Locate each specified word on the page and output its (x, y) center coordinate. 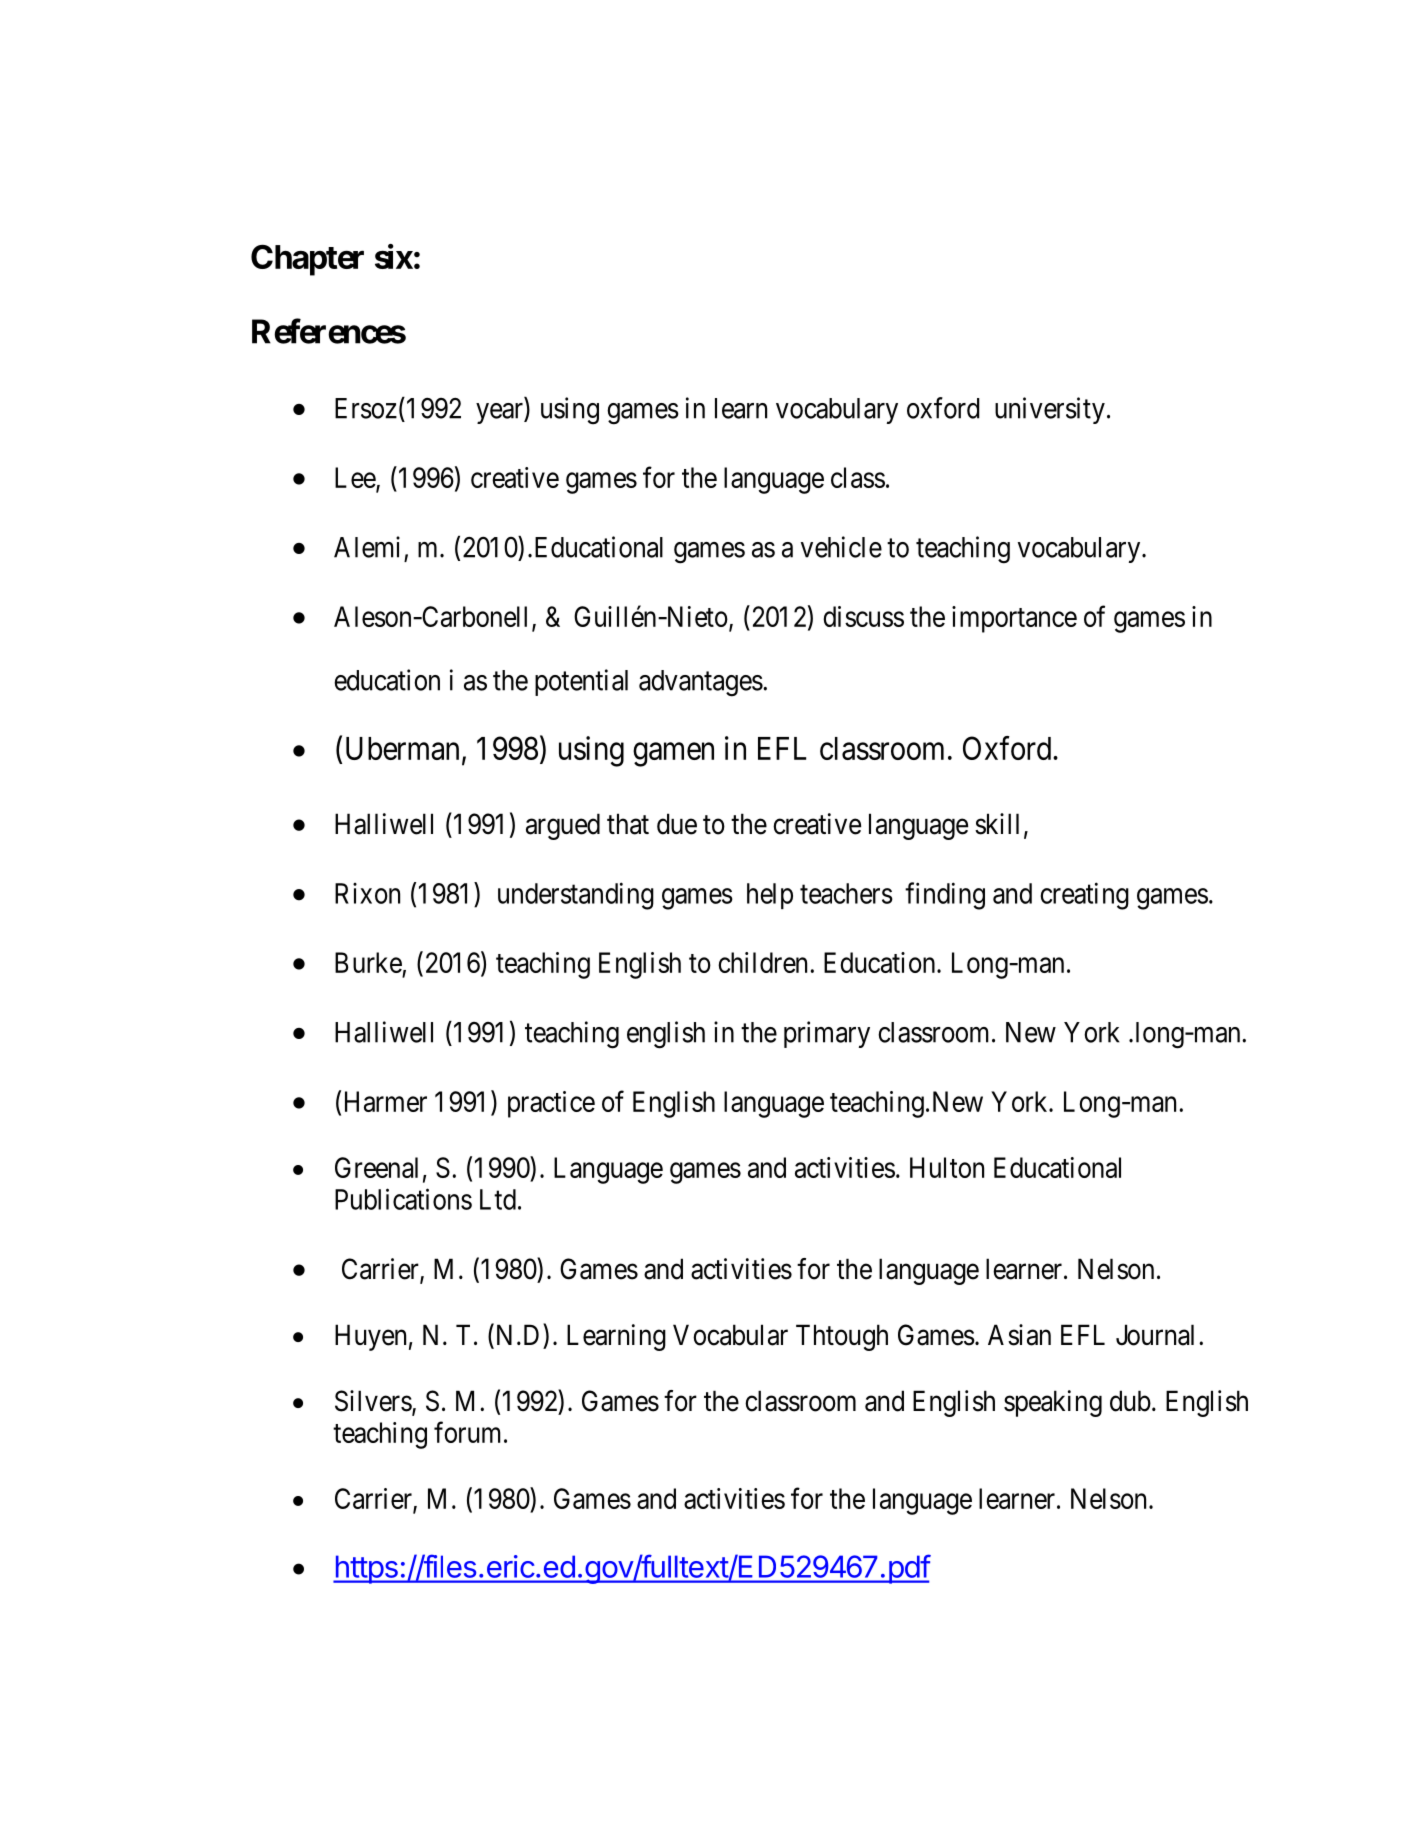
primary (827, 1034)
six (394, 256)
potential (581, 682)
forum (467, 1432)
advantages (701, 683)
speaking (1053, 1403)
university (1050, 410)
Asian (1019, 1335)
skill (997, 824)
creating (1085, 896)
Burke (368, 962)
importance (1014, 619)
